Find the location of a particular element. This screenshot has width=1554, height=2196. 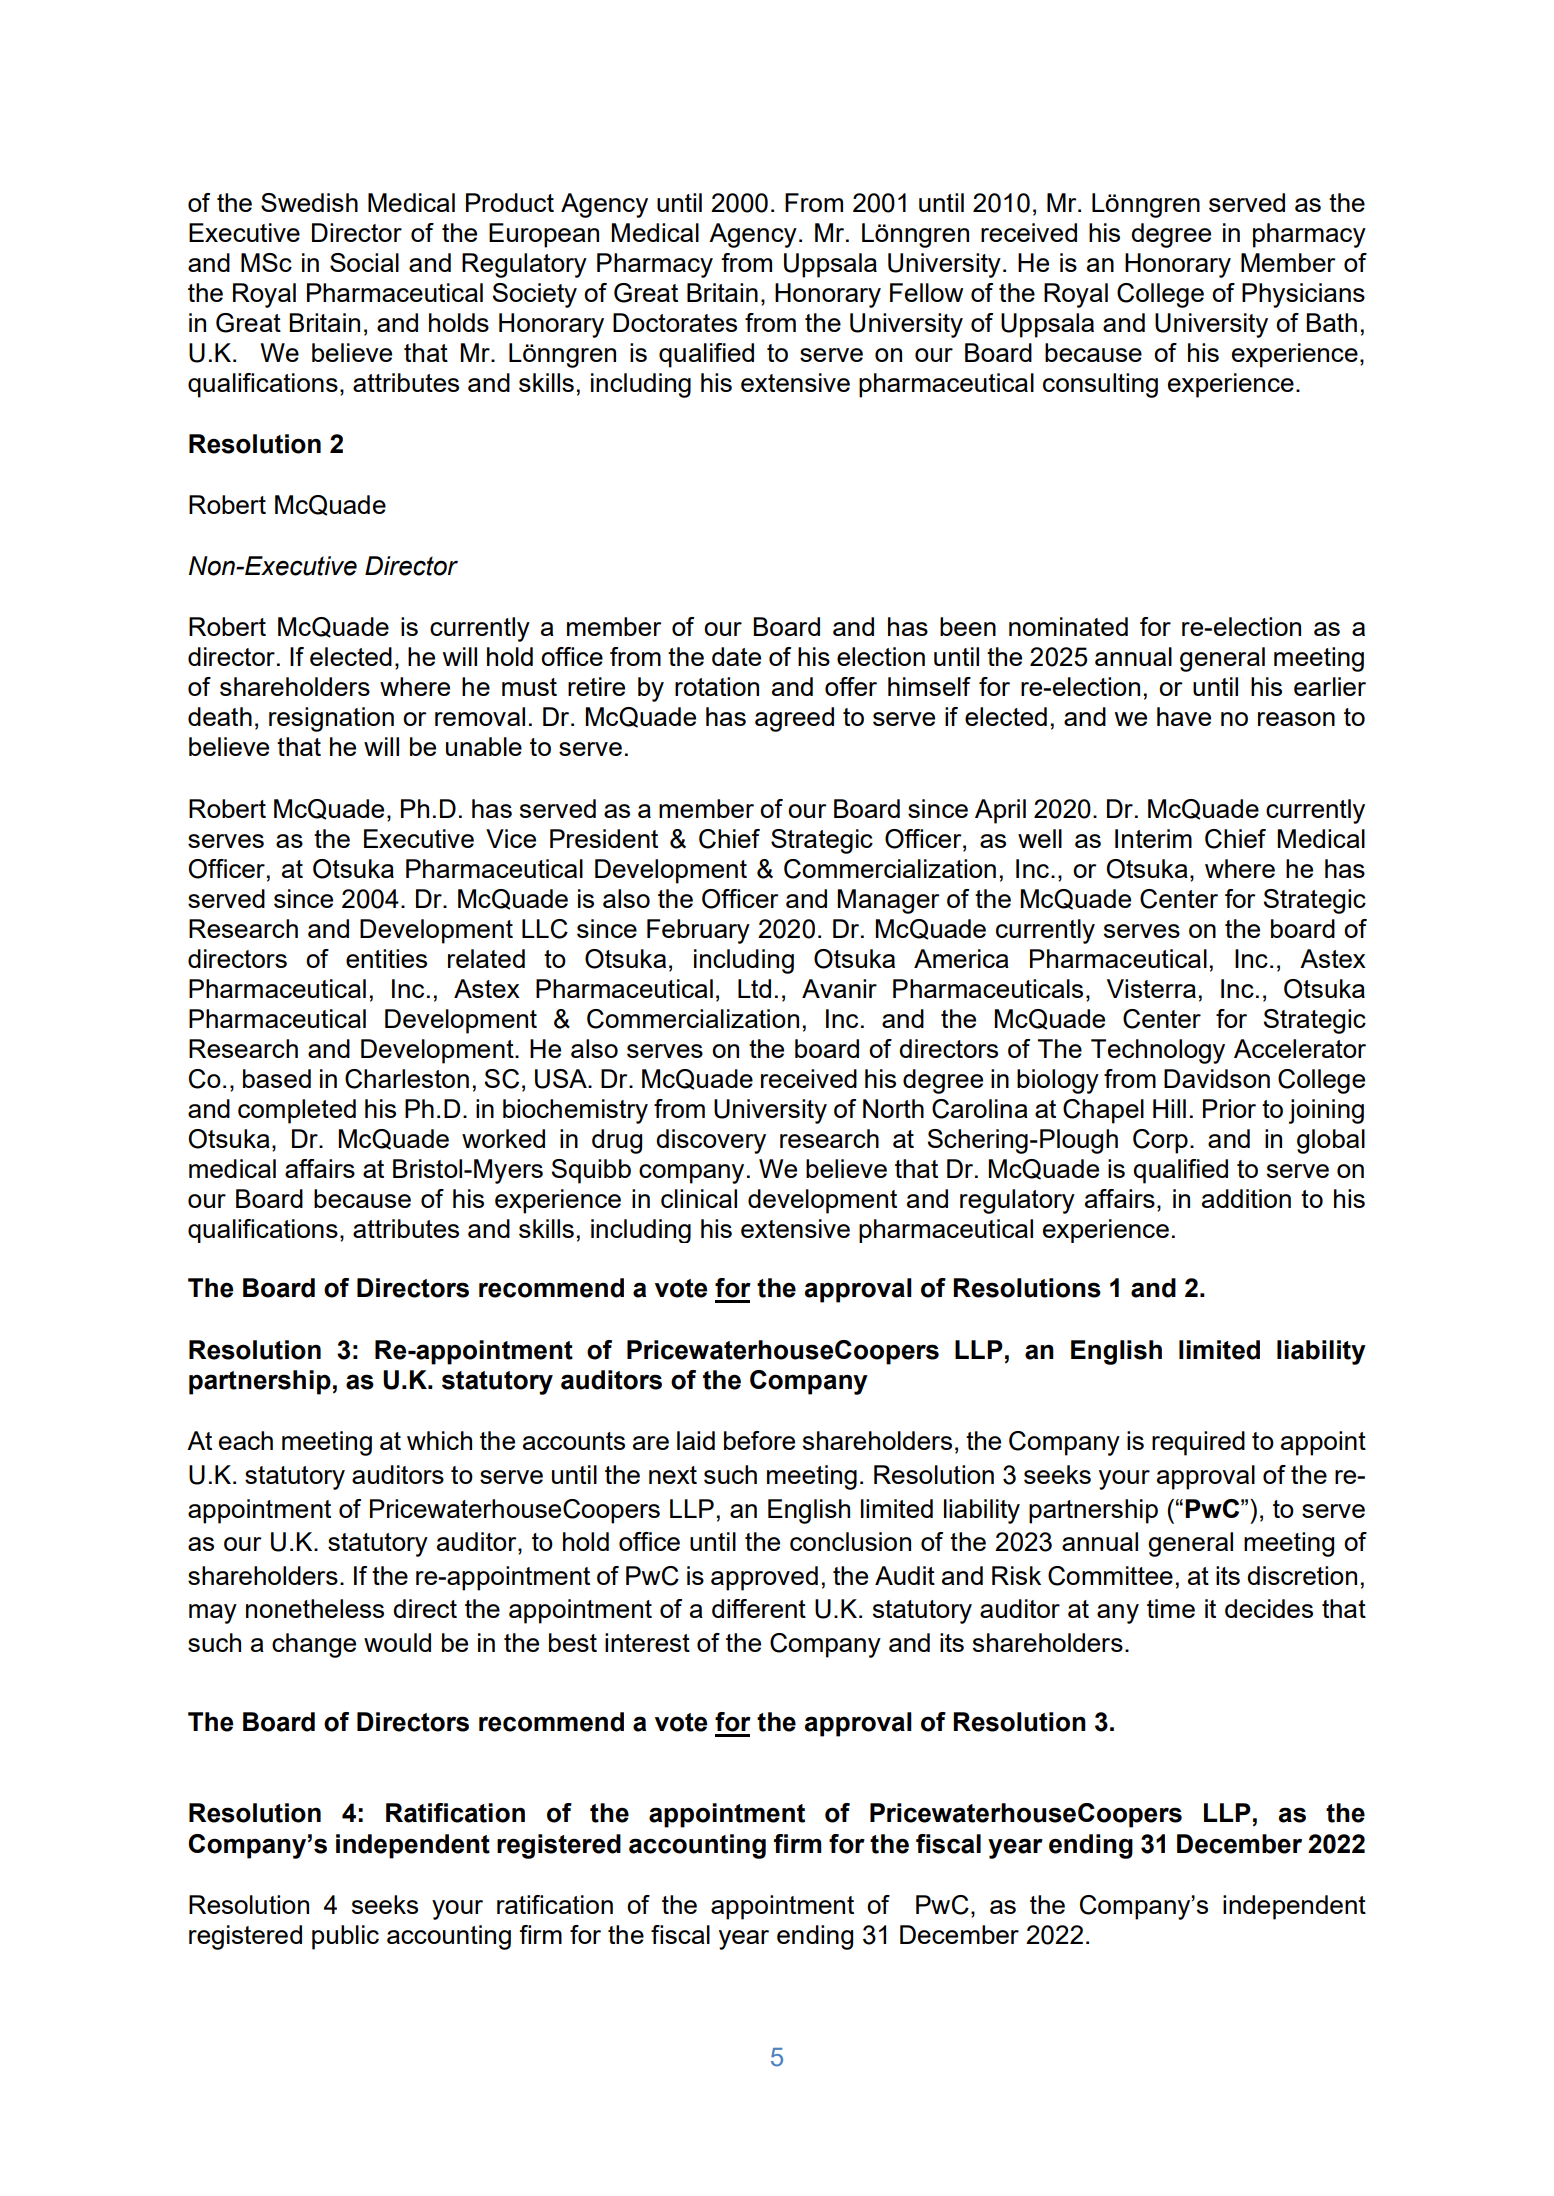

Doctorates is located at coordinates (675, 322).
